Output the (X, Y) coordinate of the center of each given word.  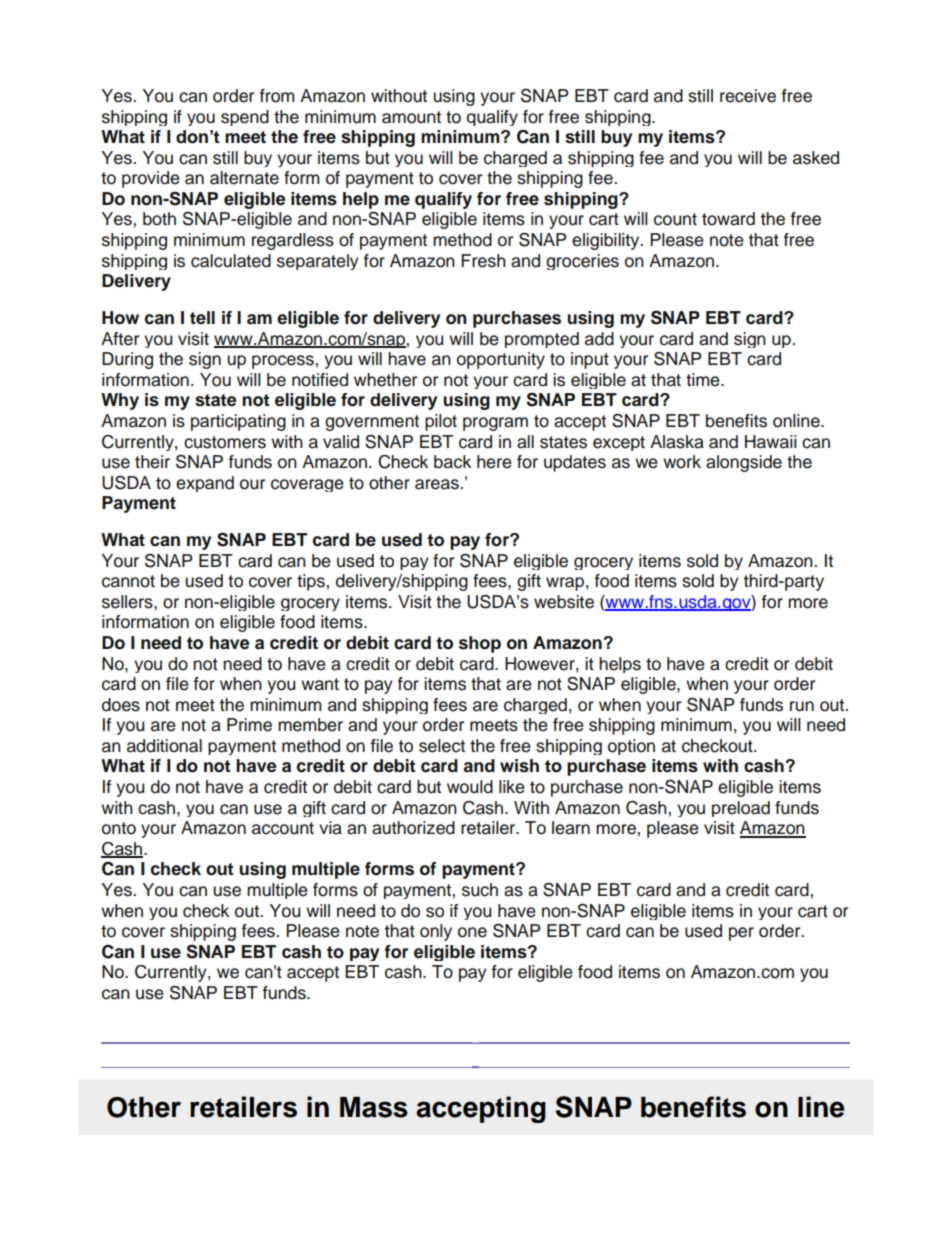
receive (748, 96)
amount (411, 117)
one (472, 932)
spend (245, 118)
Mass (374, 1107)
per (741, 934)
